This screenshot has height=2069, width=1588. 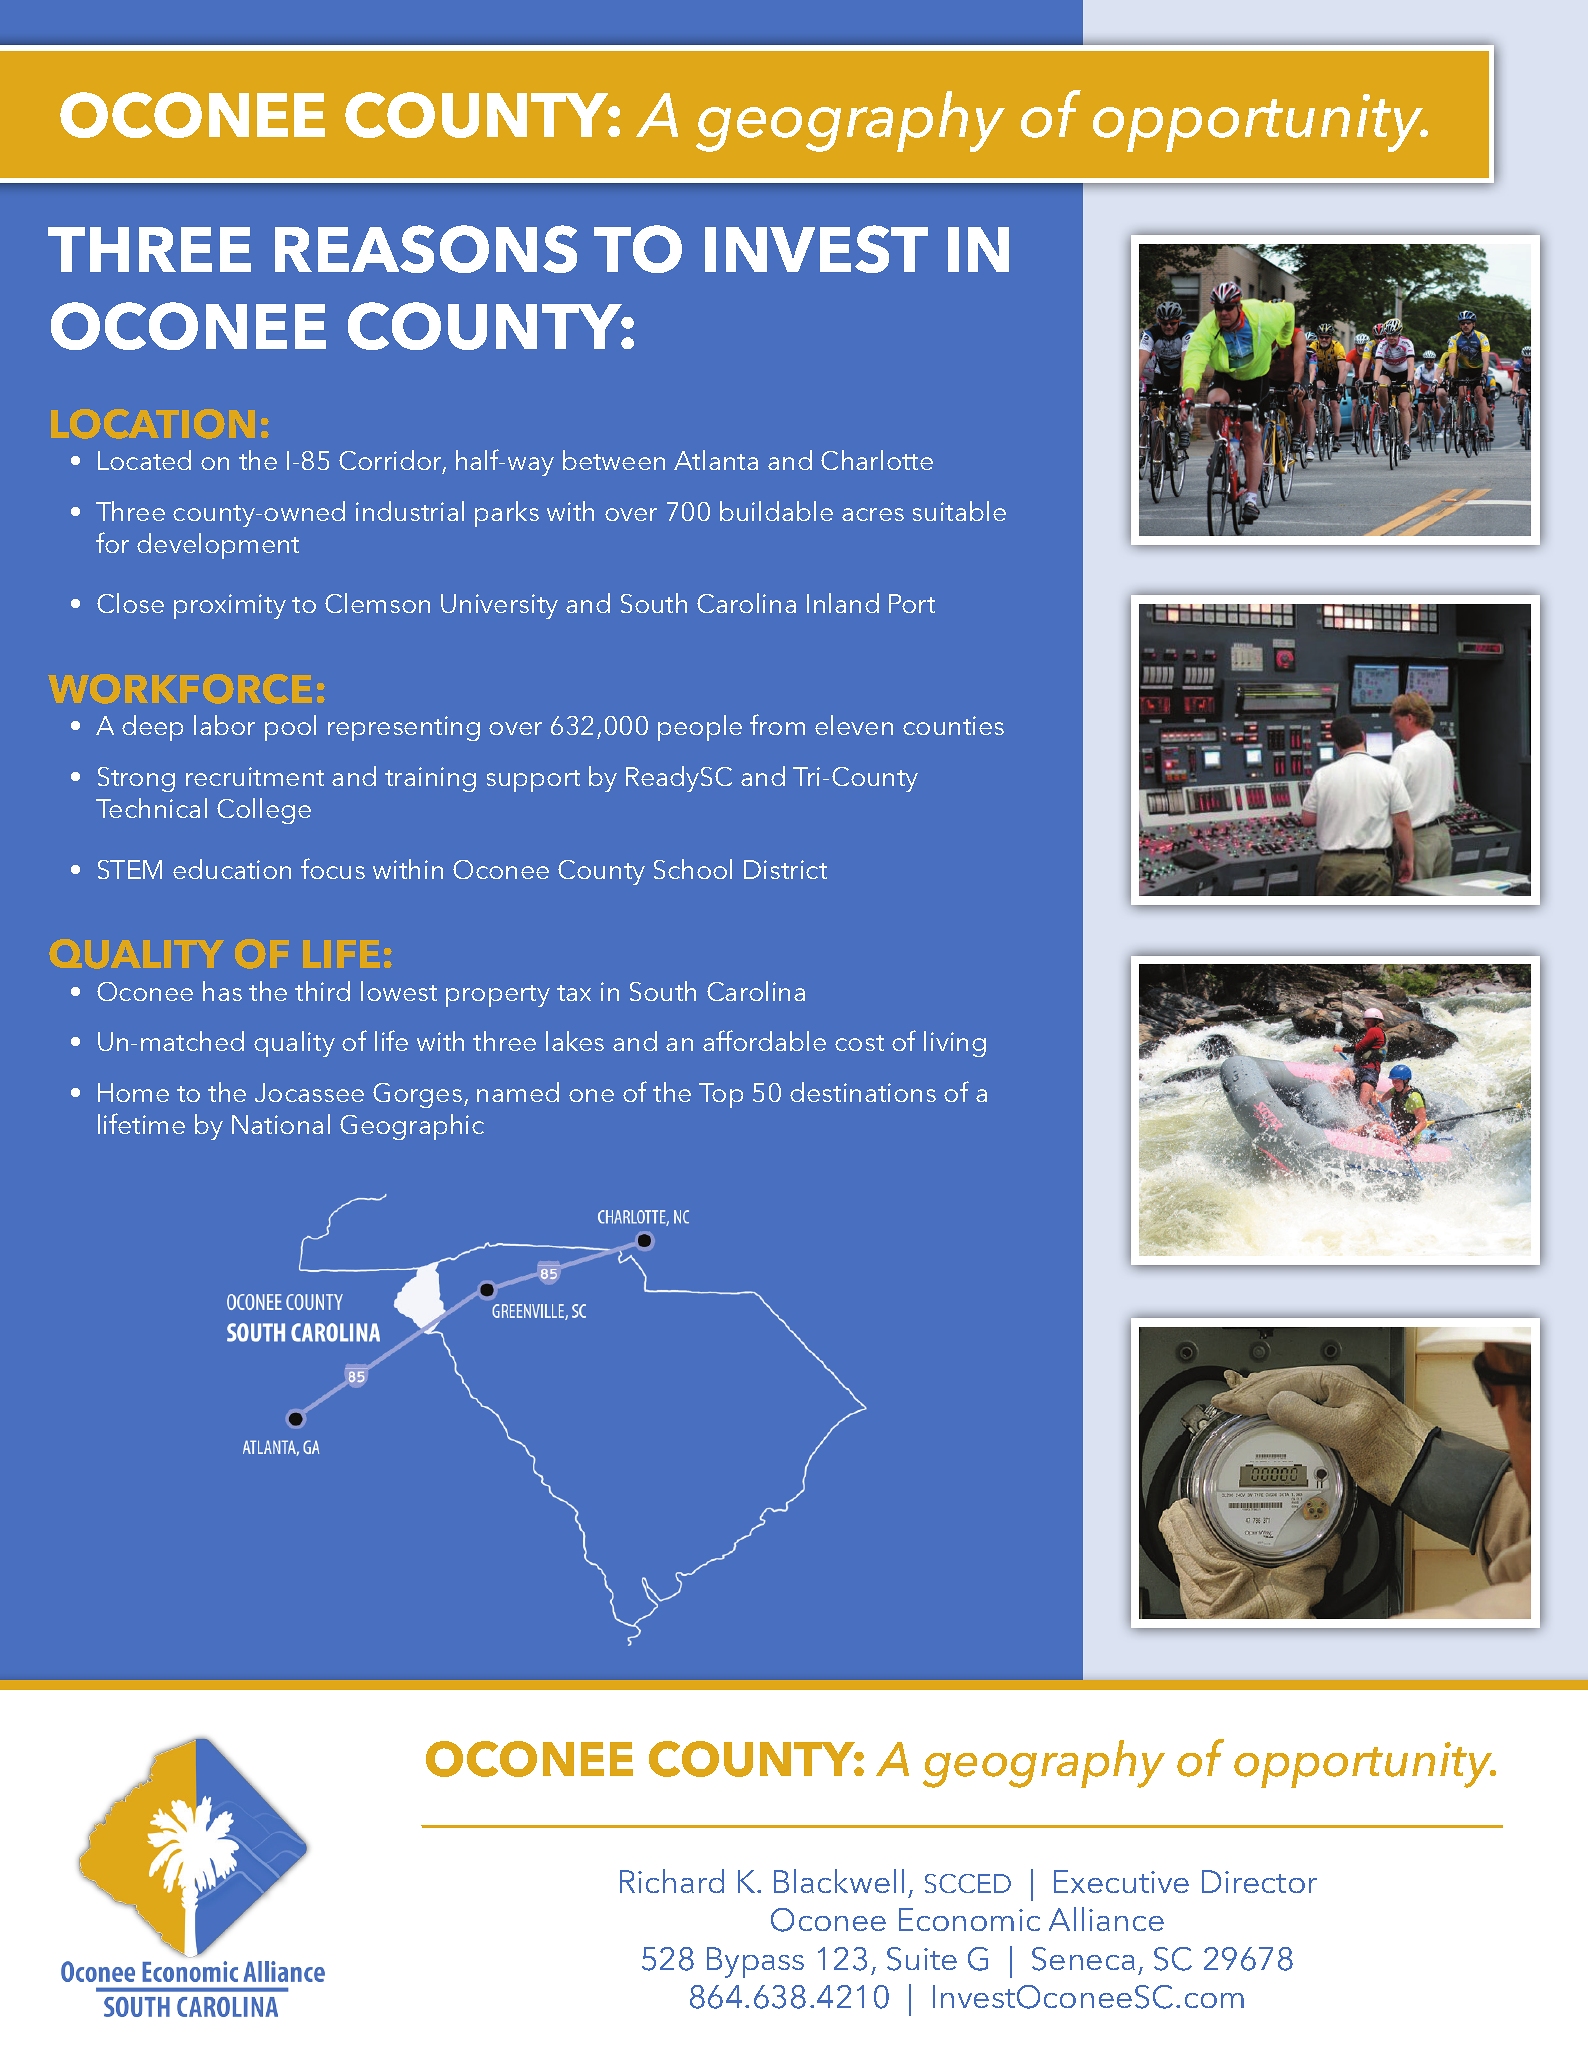 What do you see at coordinates (755, 1962) in the screenshot?
I see `Bypass` at bounding box center [755, 1962].
